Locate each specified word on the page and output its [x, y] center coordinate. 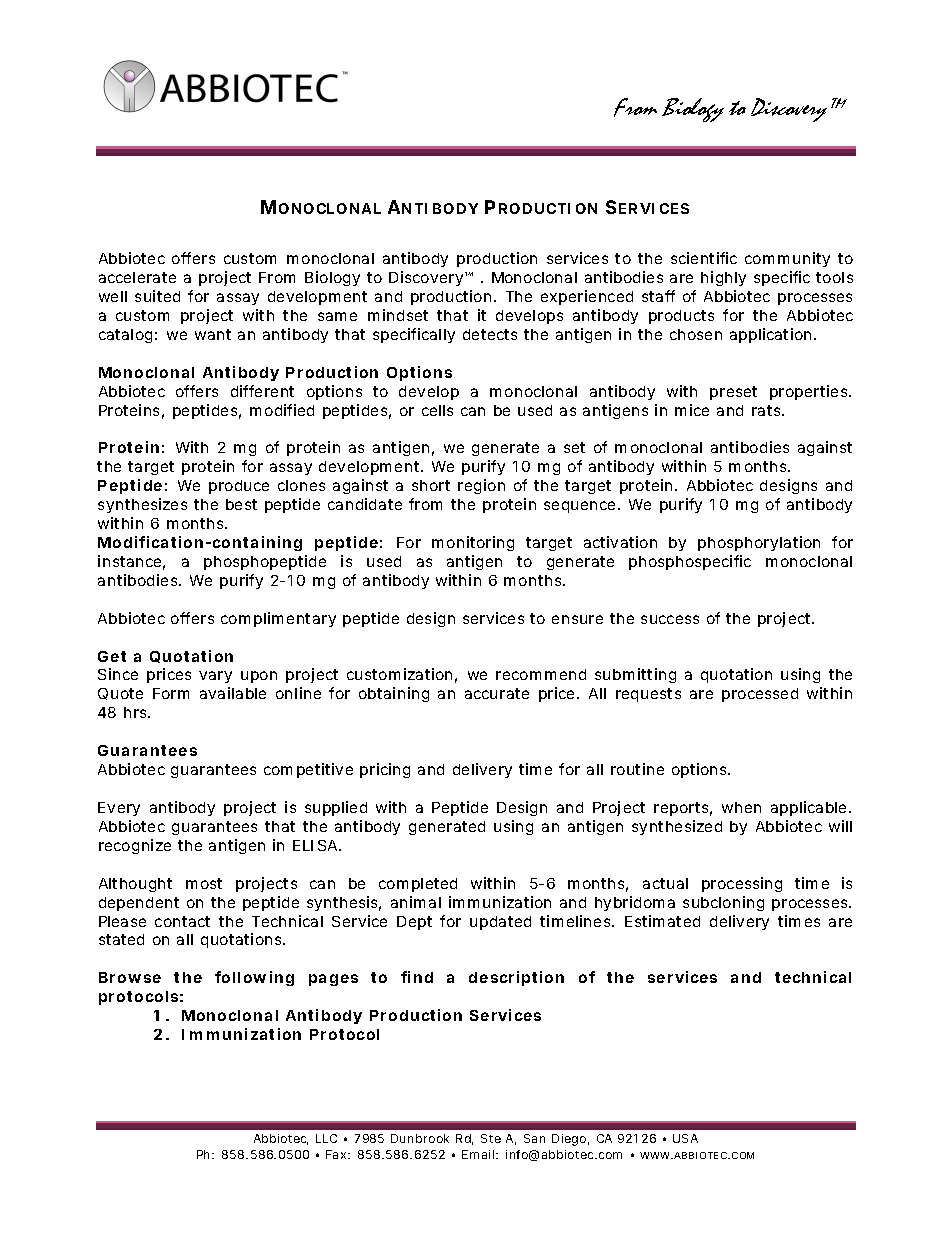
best [241, 504]
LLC [326, 1138]
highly [723, 278]
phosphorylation [759, 543]
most [204, 883]
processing [742, 884]
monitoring [473, 543]
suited [157, 296]
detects [490, 334]
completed [418, 885]
